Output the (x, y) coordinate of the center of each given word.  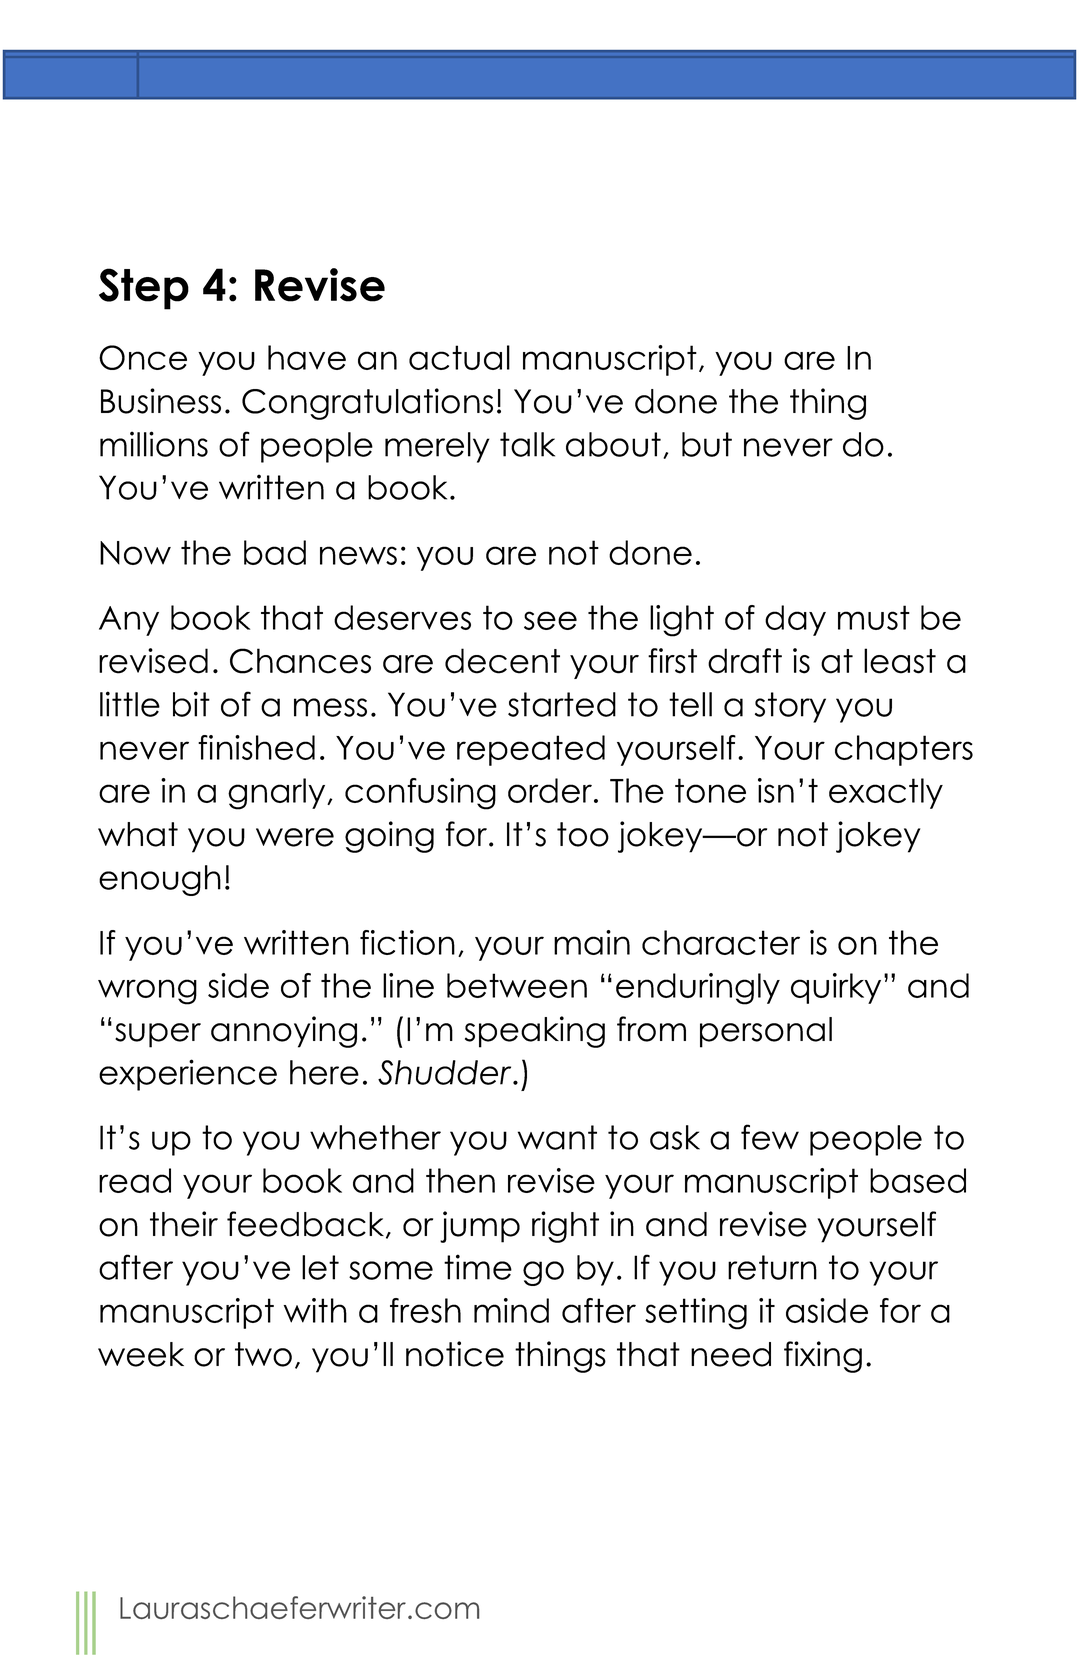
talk (527, 444)
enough (160, 880)
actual (459, 357)
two (263, 1354)
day (795, 620)
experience (188, 1075)
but (707, 444)
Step (144, 289)
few (770, 1137)
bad (275, 552)
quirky (836, 988)
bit (191, 704)
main (592, 942)
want (557, 1137)
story (790, 707)
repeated (531, 750)
